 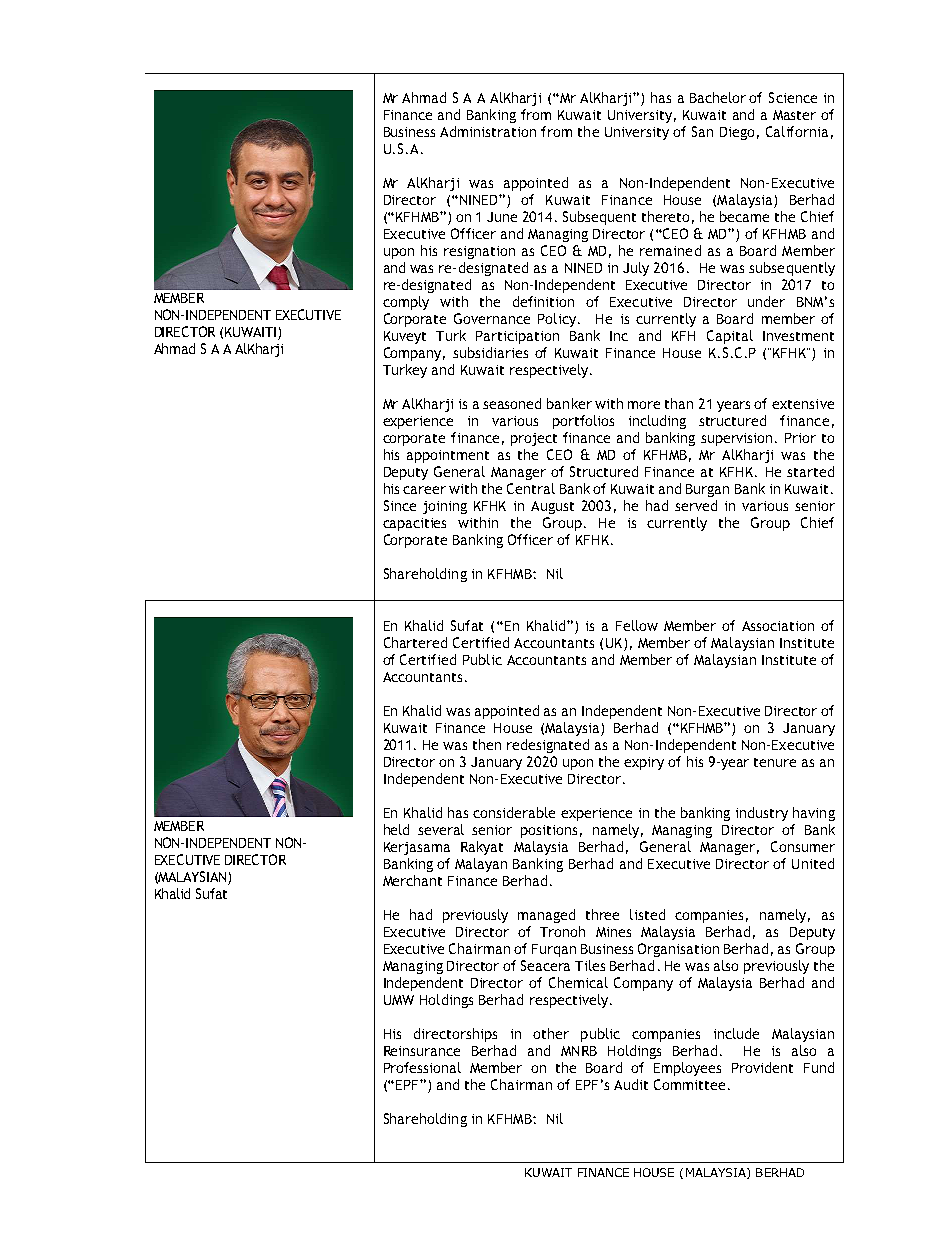 What do you see at coordinates (644, 763) in the screenshot?
I see `expiry` at bounding box center [644, 763].
